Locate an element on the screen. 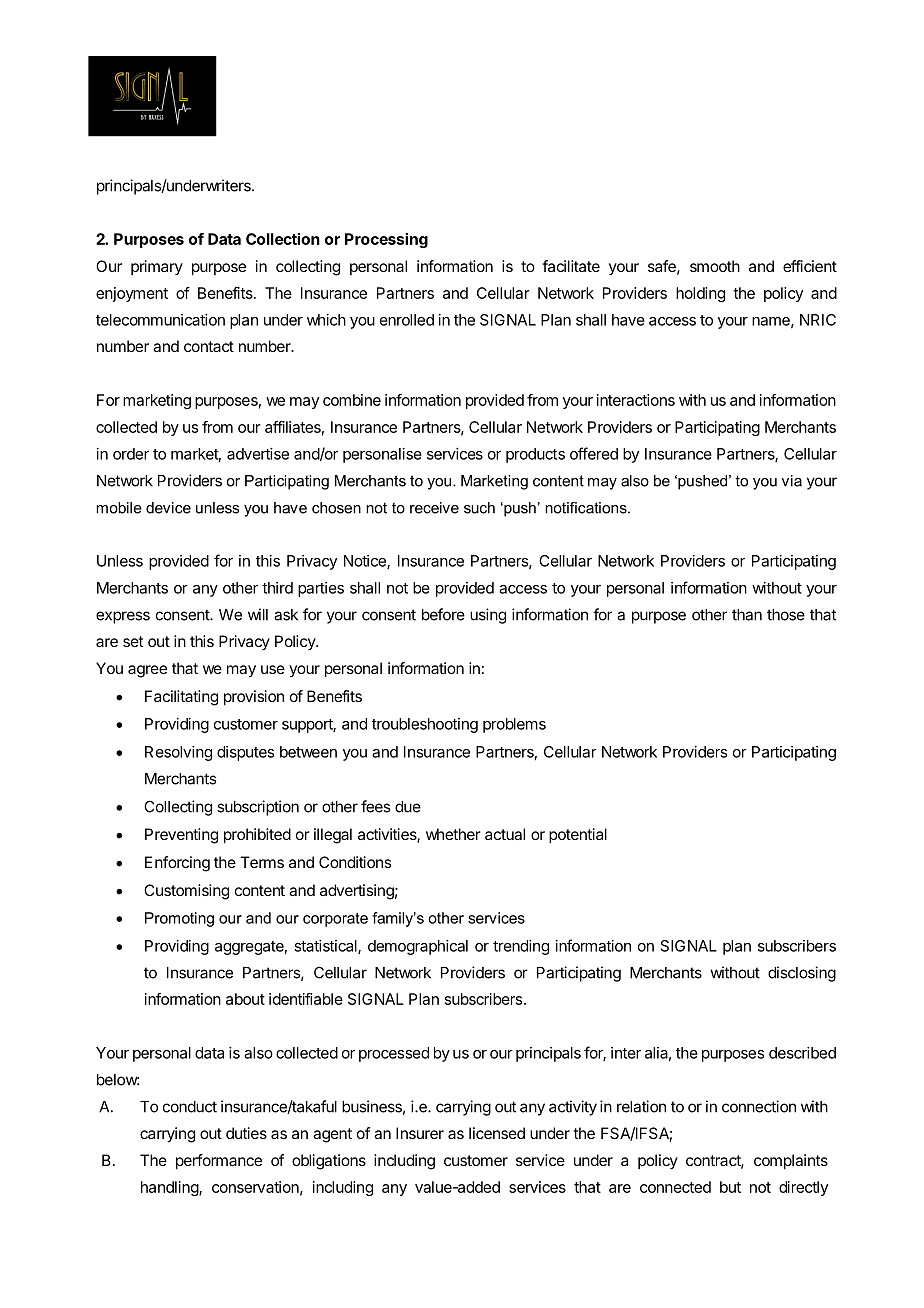 The width and height of the screenshot is (924, 1308). Facilitating is located at coordinates (181, 698).
